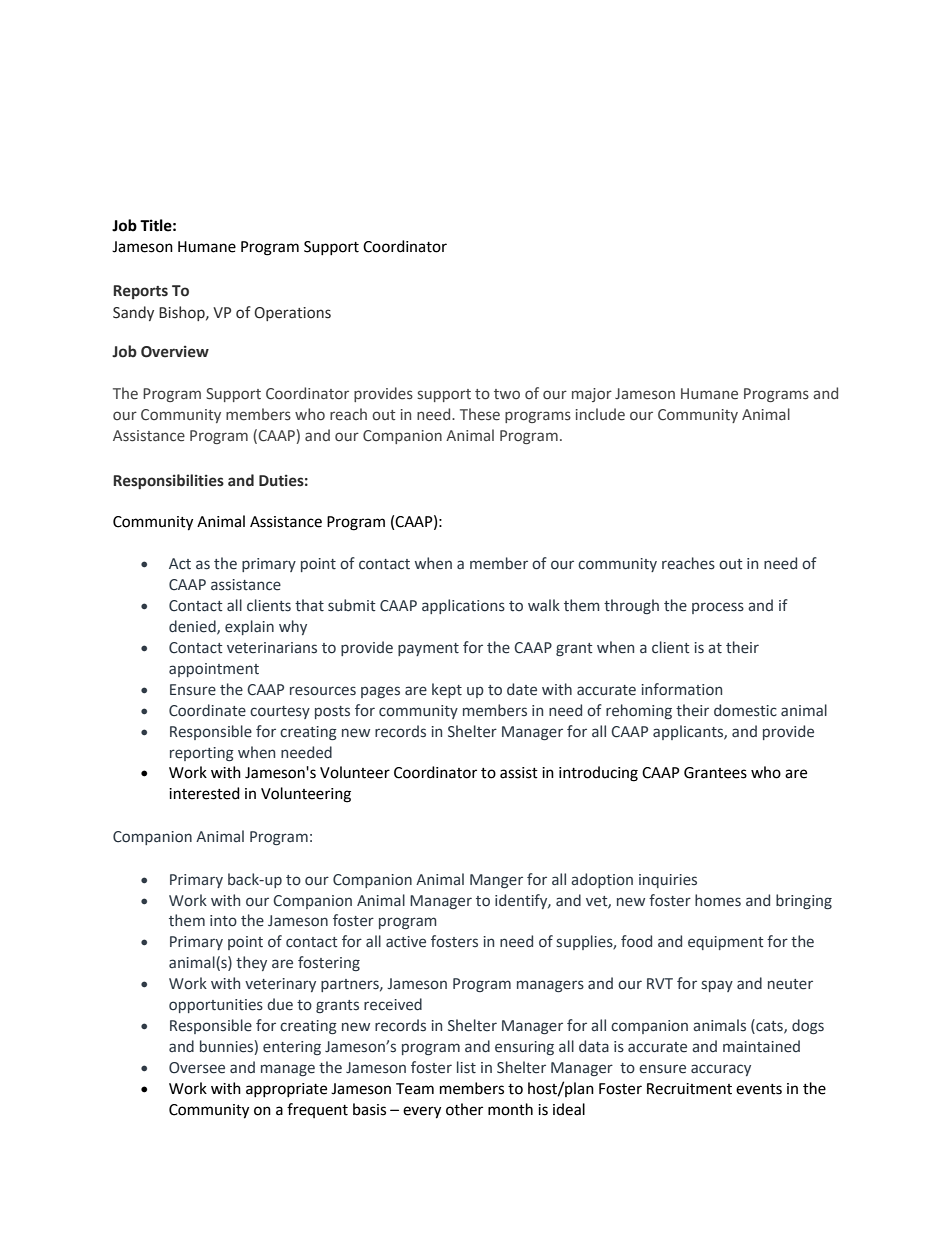  I want to click on Manger, so click(496, 881).
